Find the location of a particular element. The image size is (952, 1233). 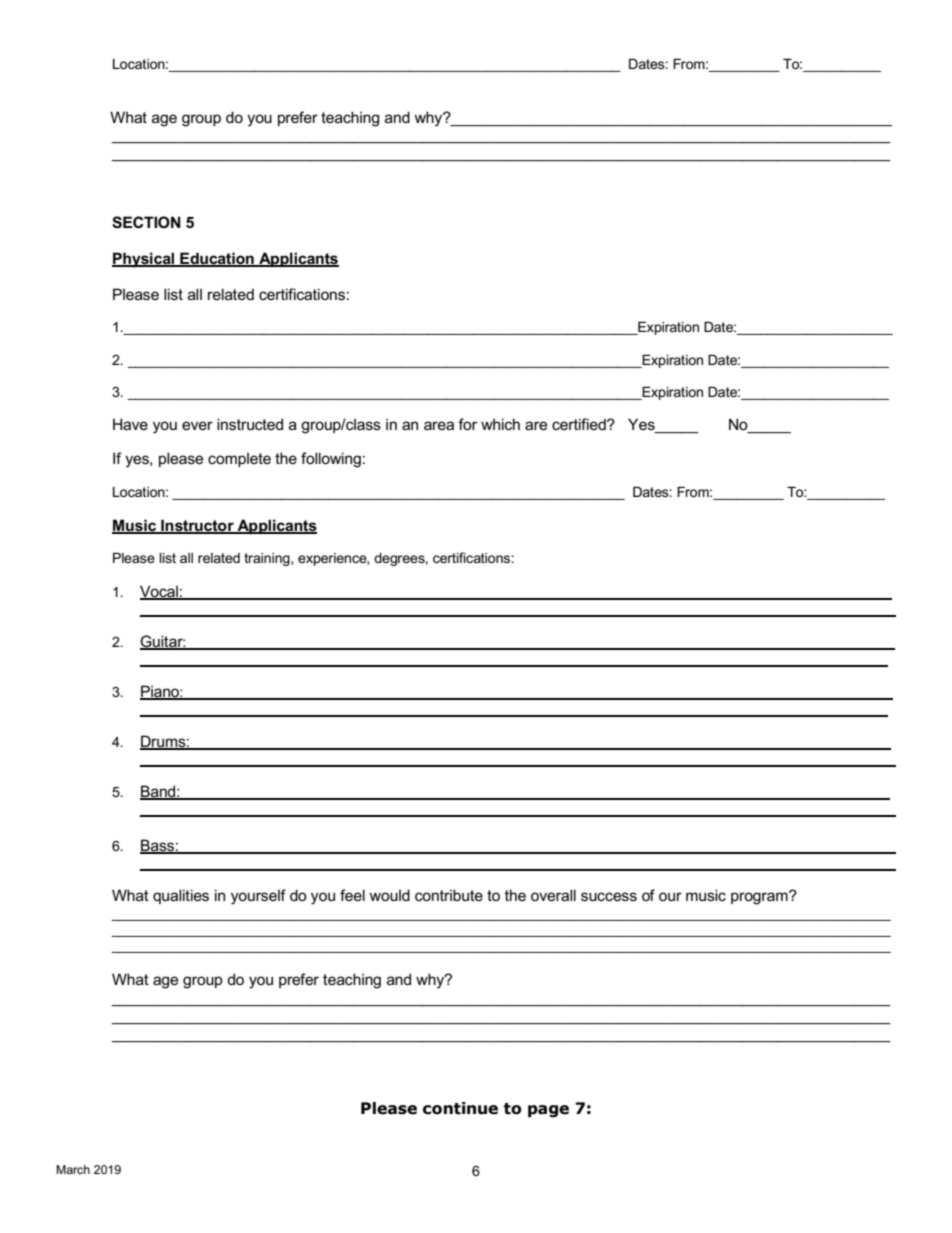

following is located at coordinates (331, 460).
